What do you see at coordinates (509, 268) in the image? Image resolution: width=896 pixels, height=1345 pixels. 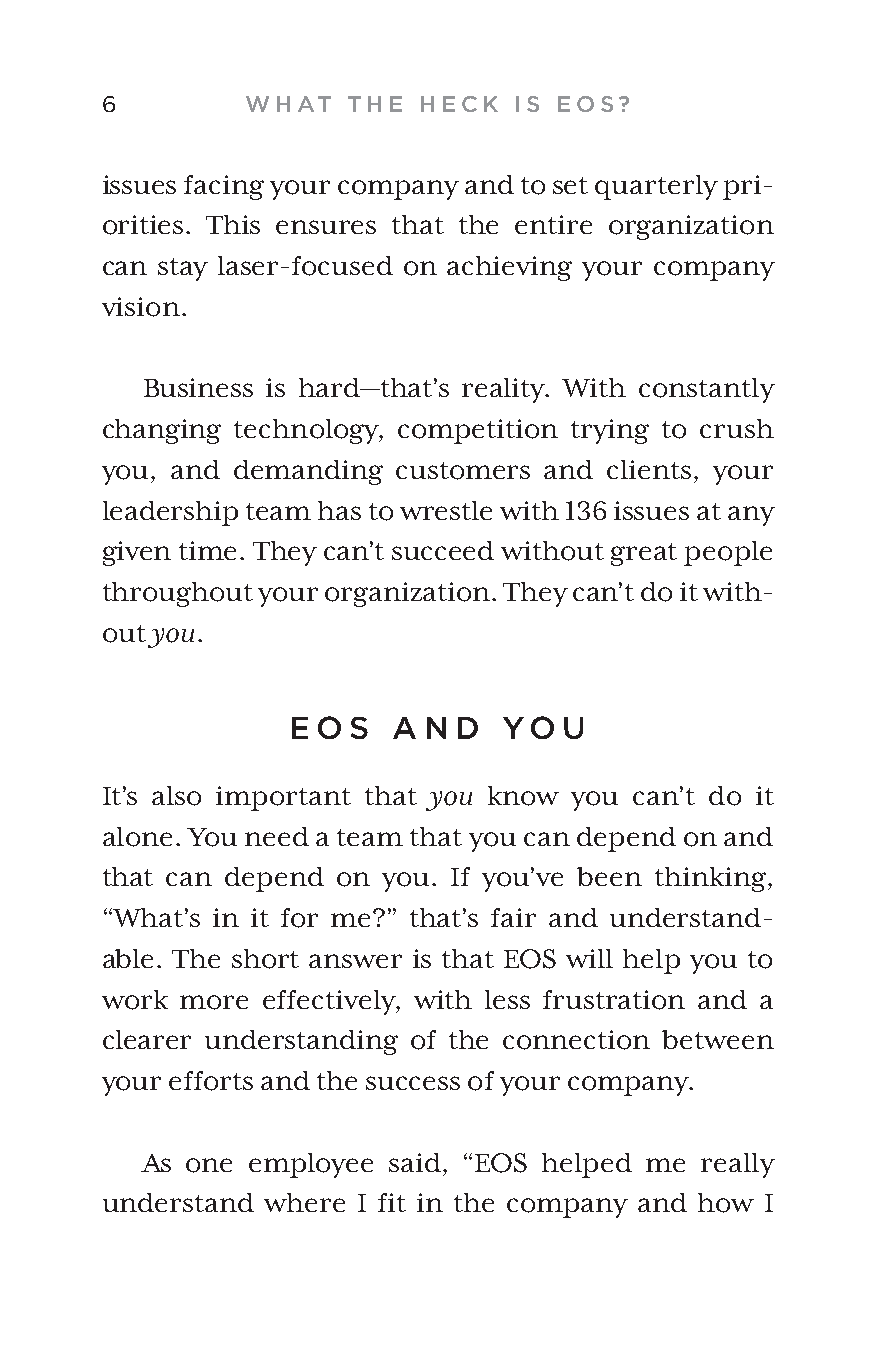 I see `achieving` at bounding box center [509, 268].
